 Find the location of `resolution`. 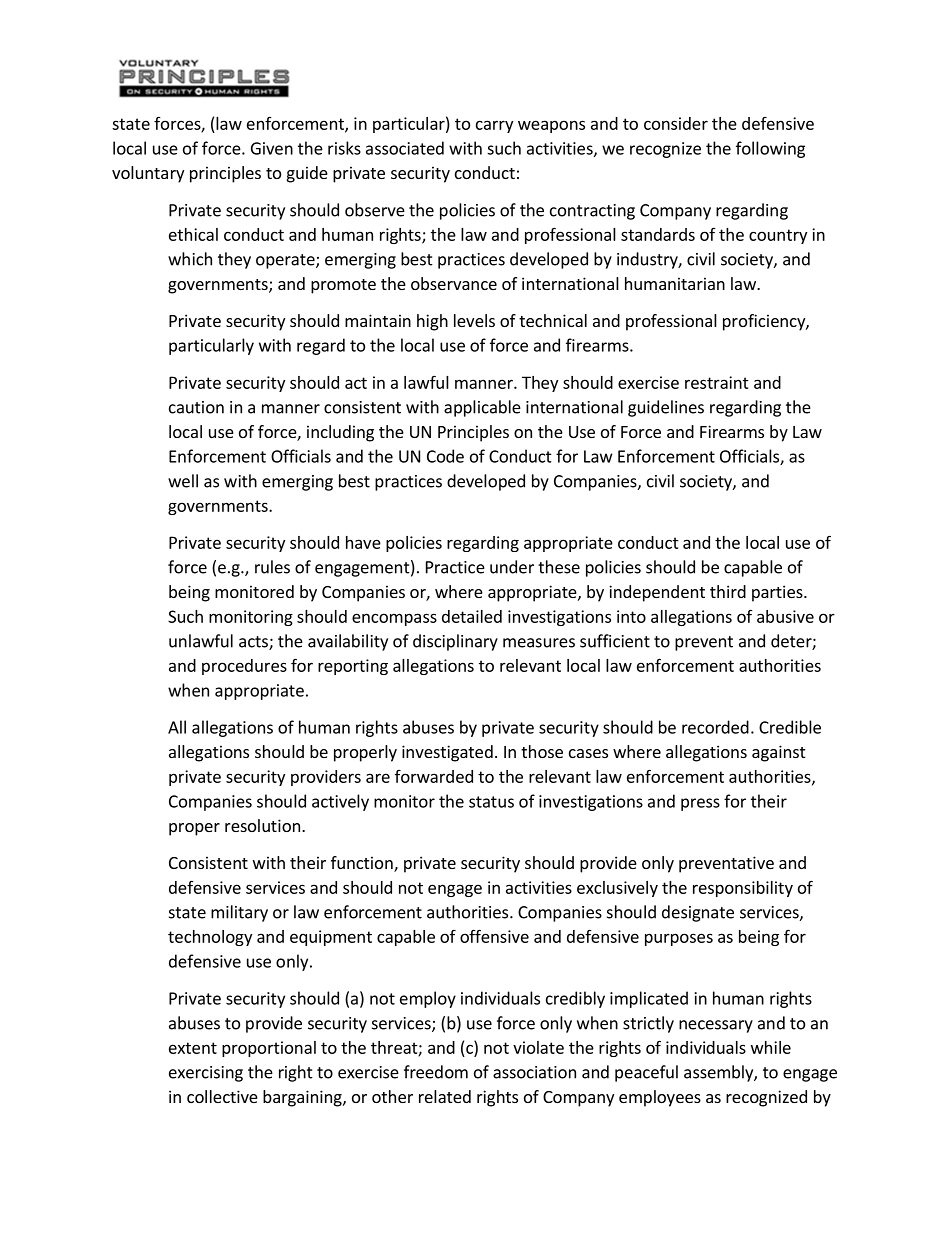

resolution is located at coordinates (262, 825).
